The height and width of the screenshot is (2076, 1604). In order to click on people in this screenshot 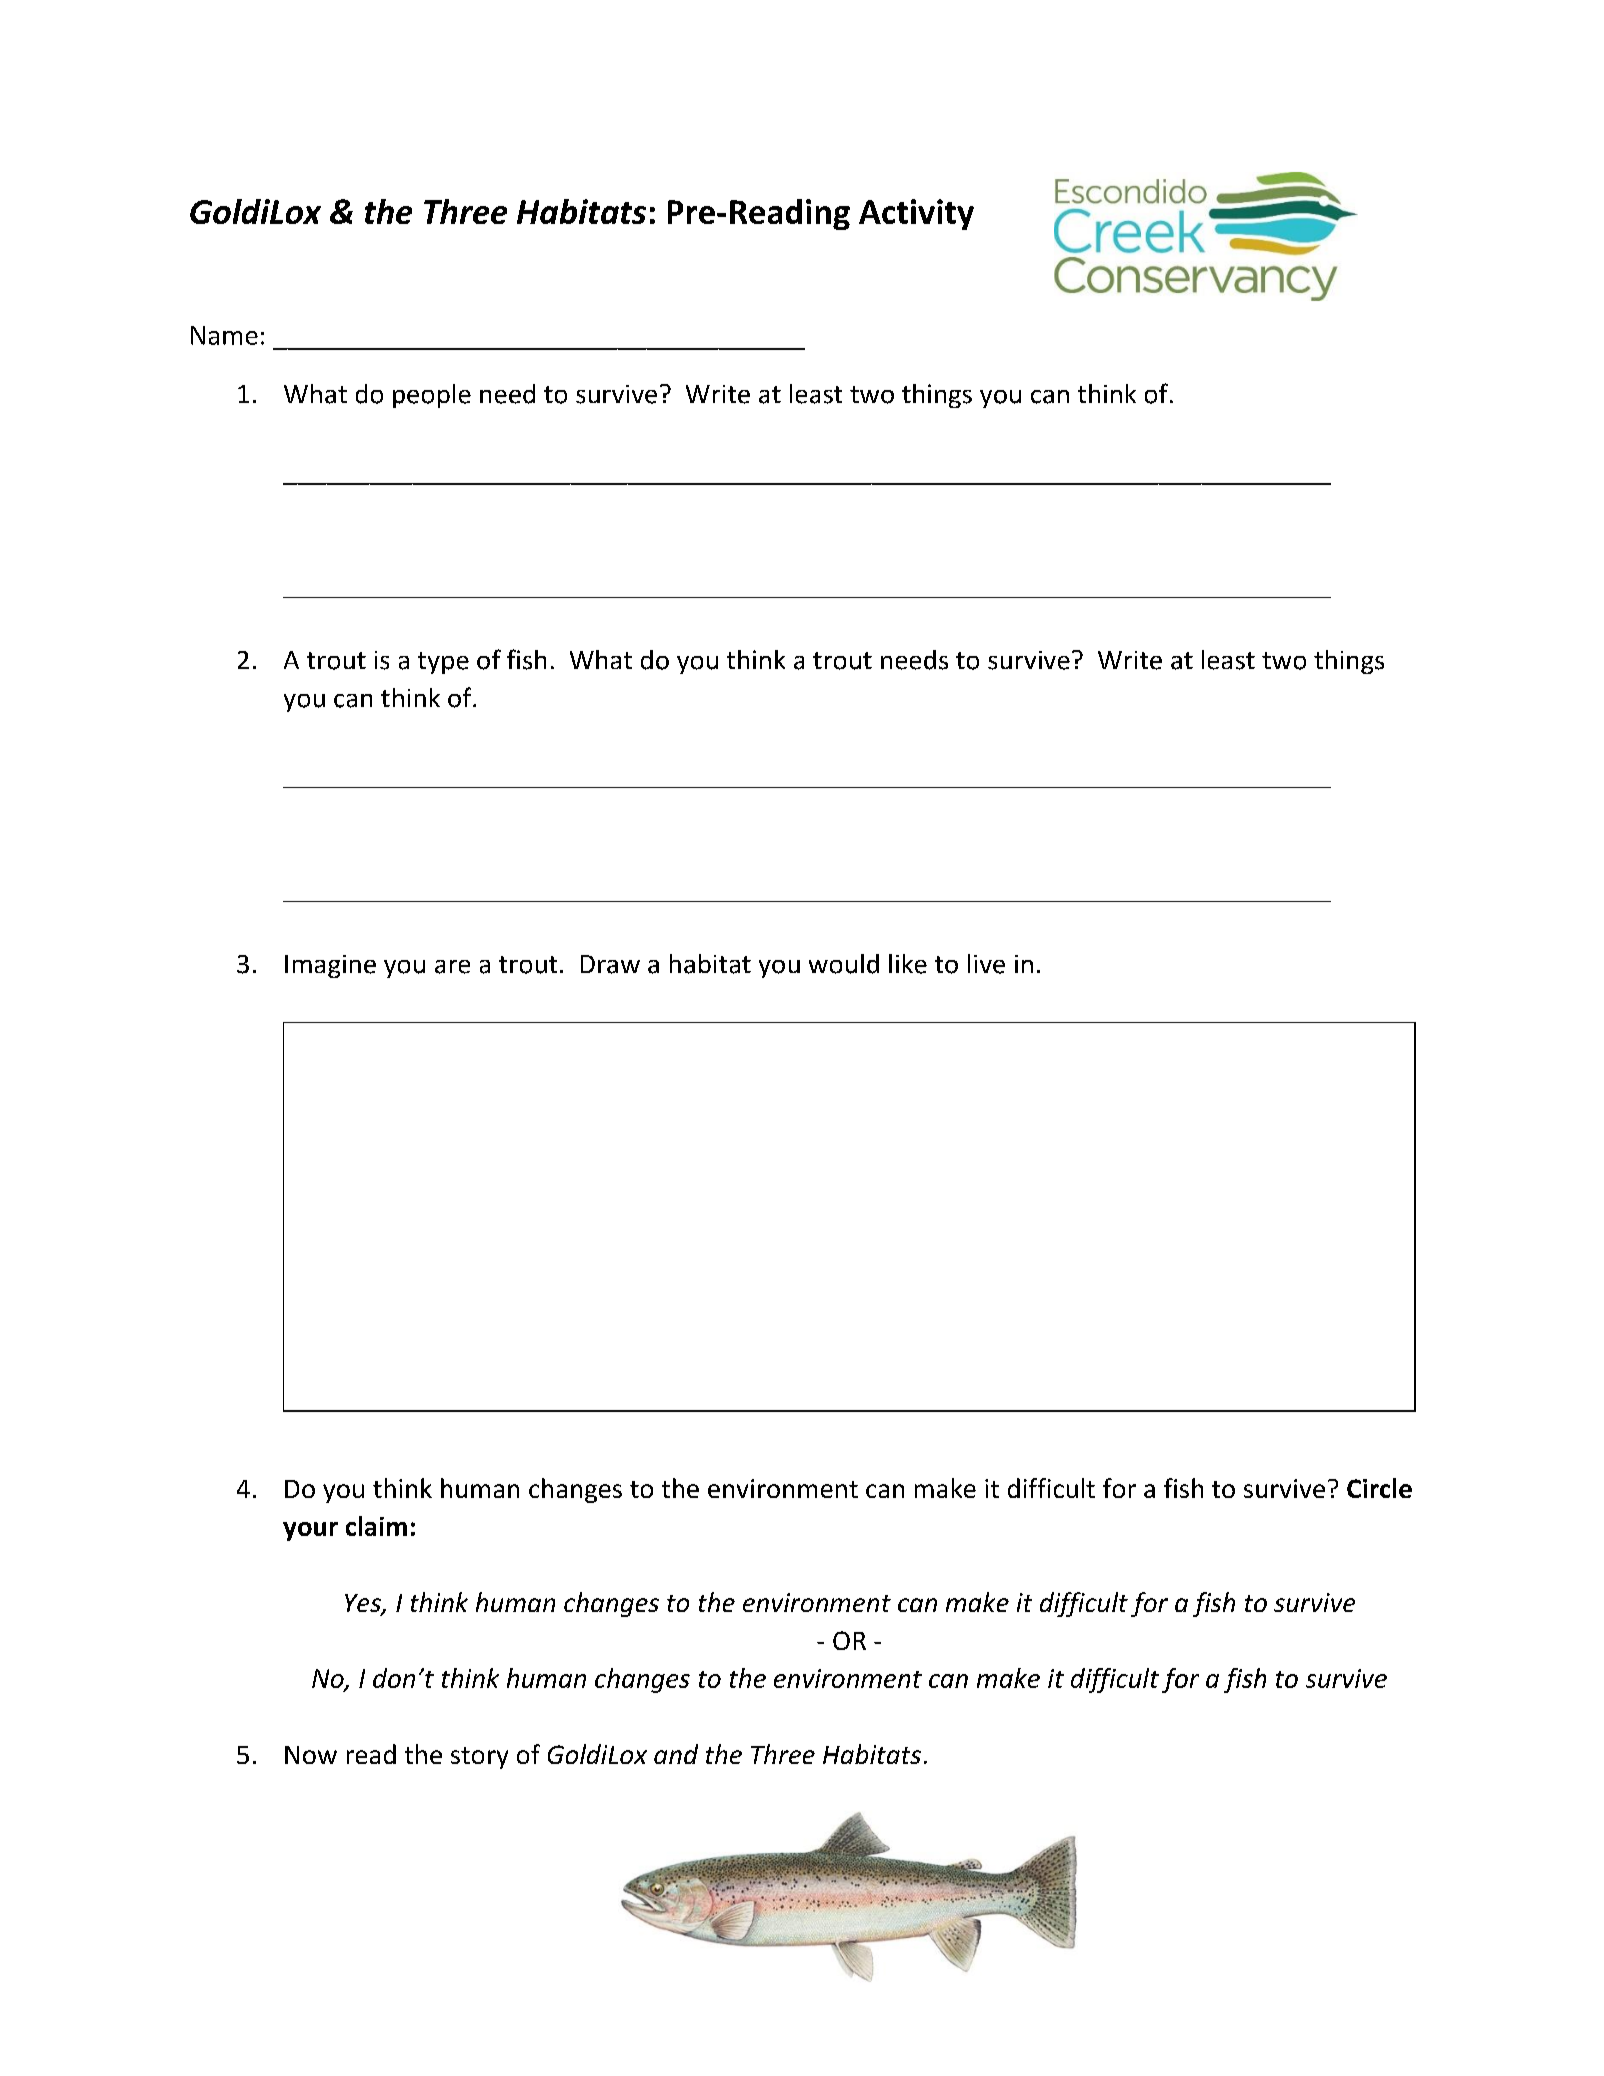, I will do `click(432, 396)`.
